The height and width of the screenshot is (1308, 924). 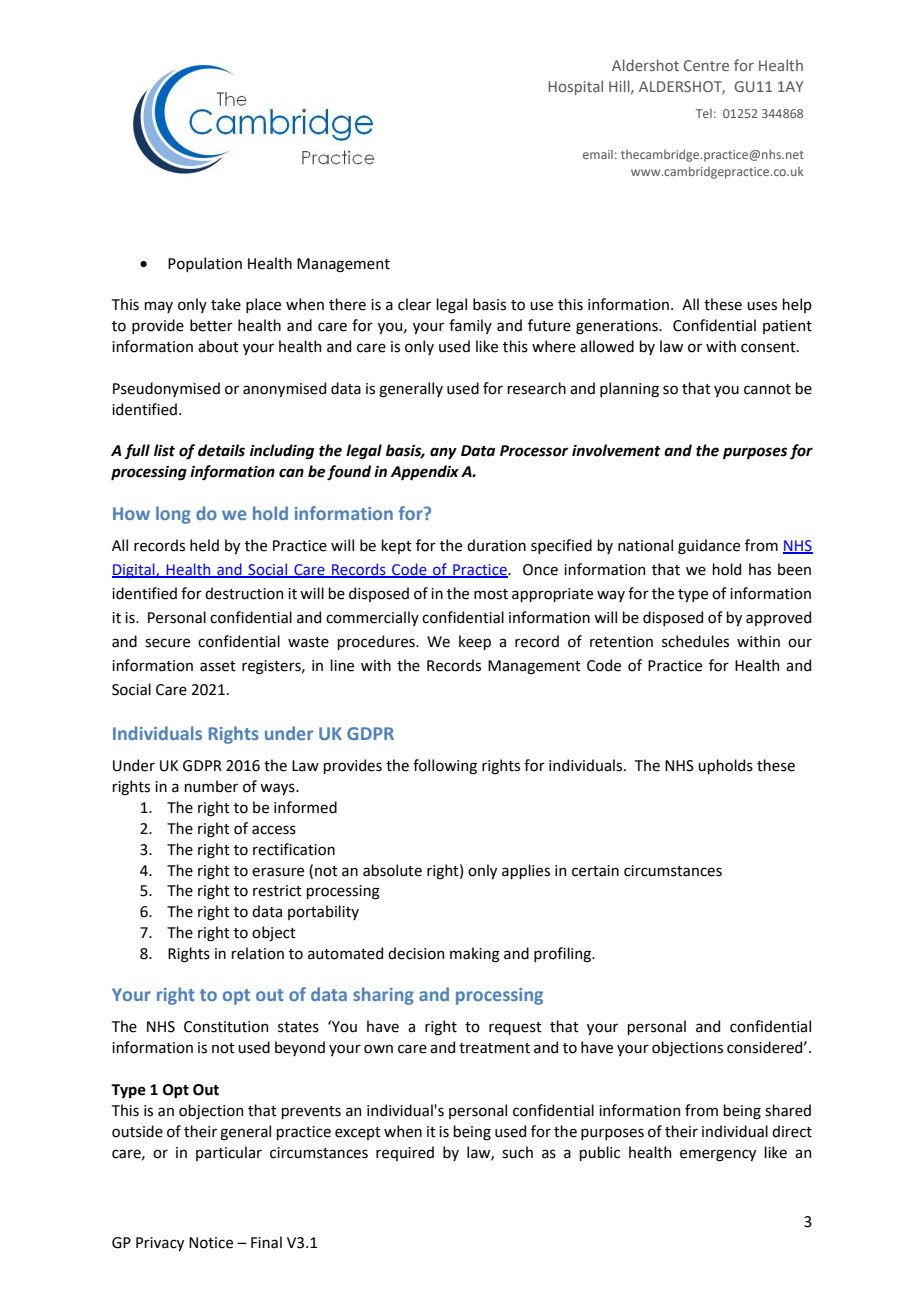 I want to click on held, so click(x=204, y=545).
